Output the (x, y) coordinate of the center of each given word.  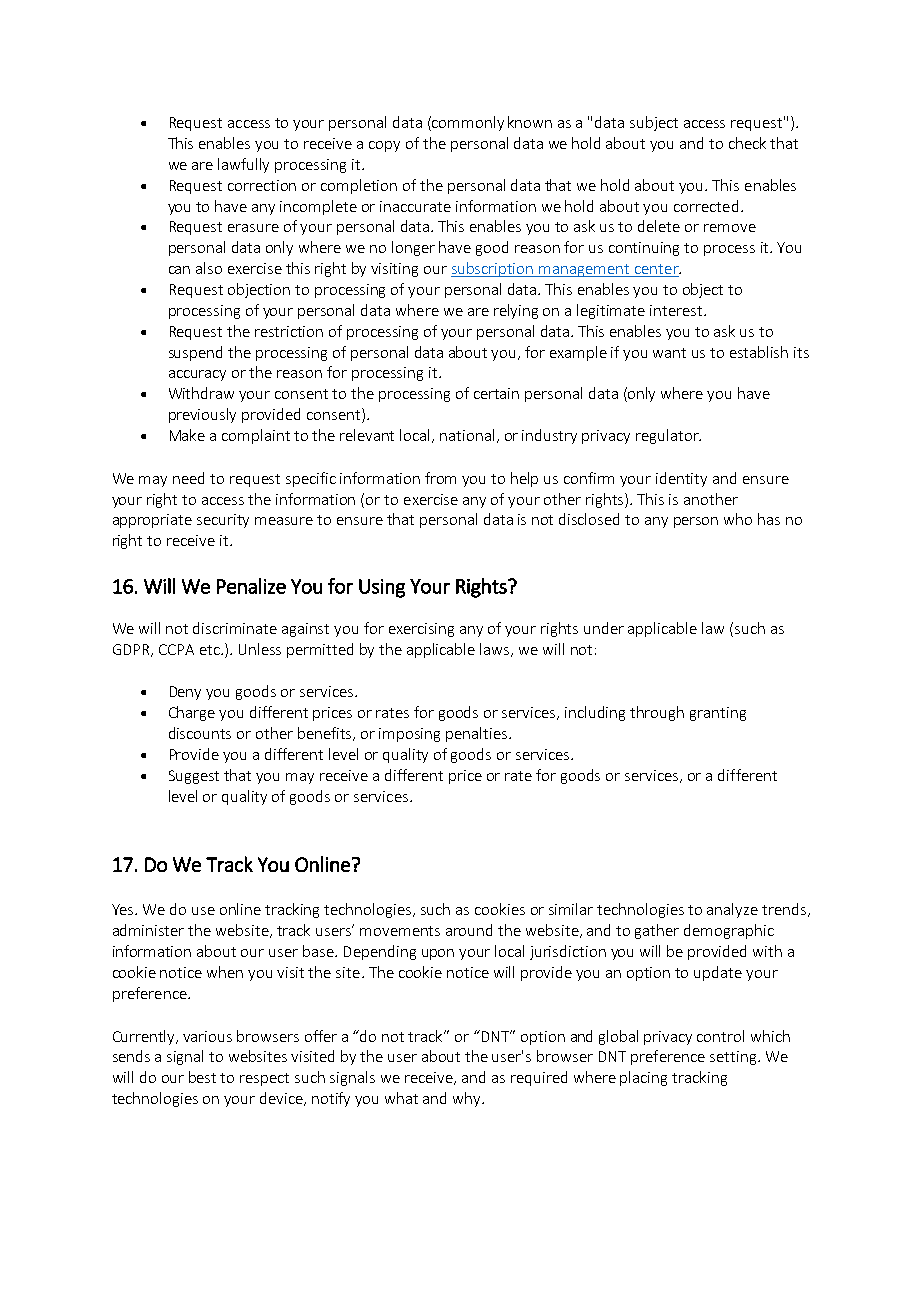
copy (384, 146)
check (747, 143)
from (440, 478)
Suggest (194, 777)
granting (718, 714)
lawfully (243, 165)
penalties (478, 734)
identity (681, 479)
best (202, 1077)
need (188, 478)
